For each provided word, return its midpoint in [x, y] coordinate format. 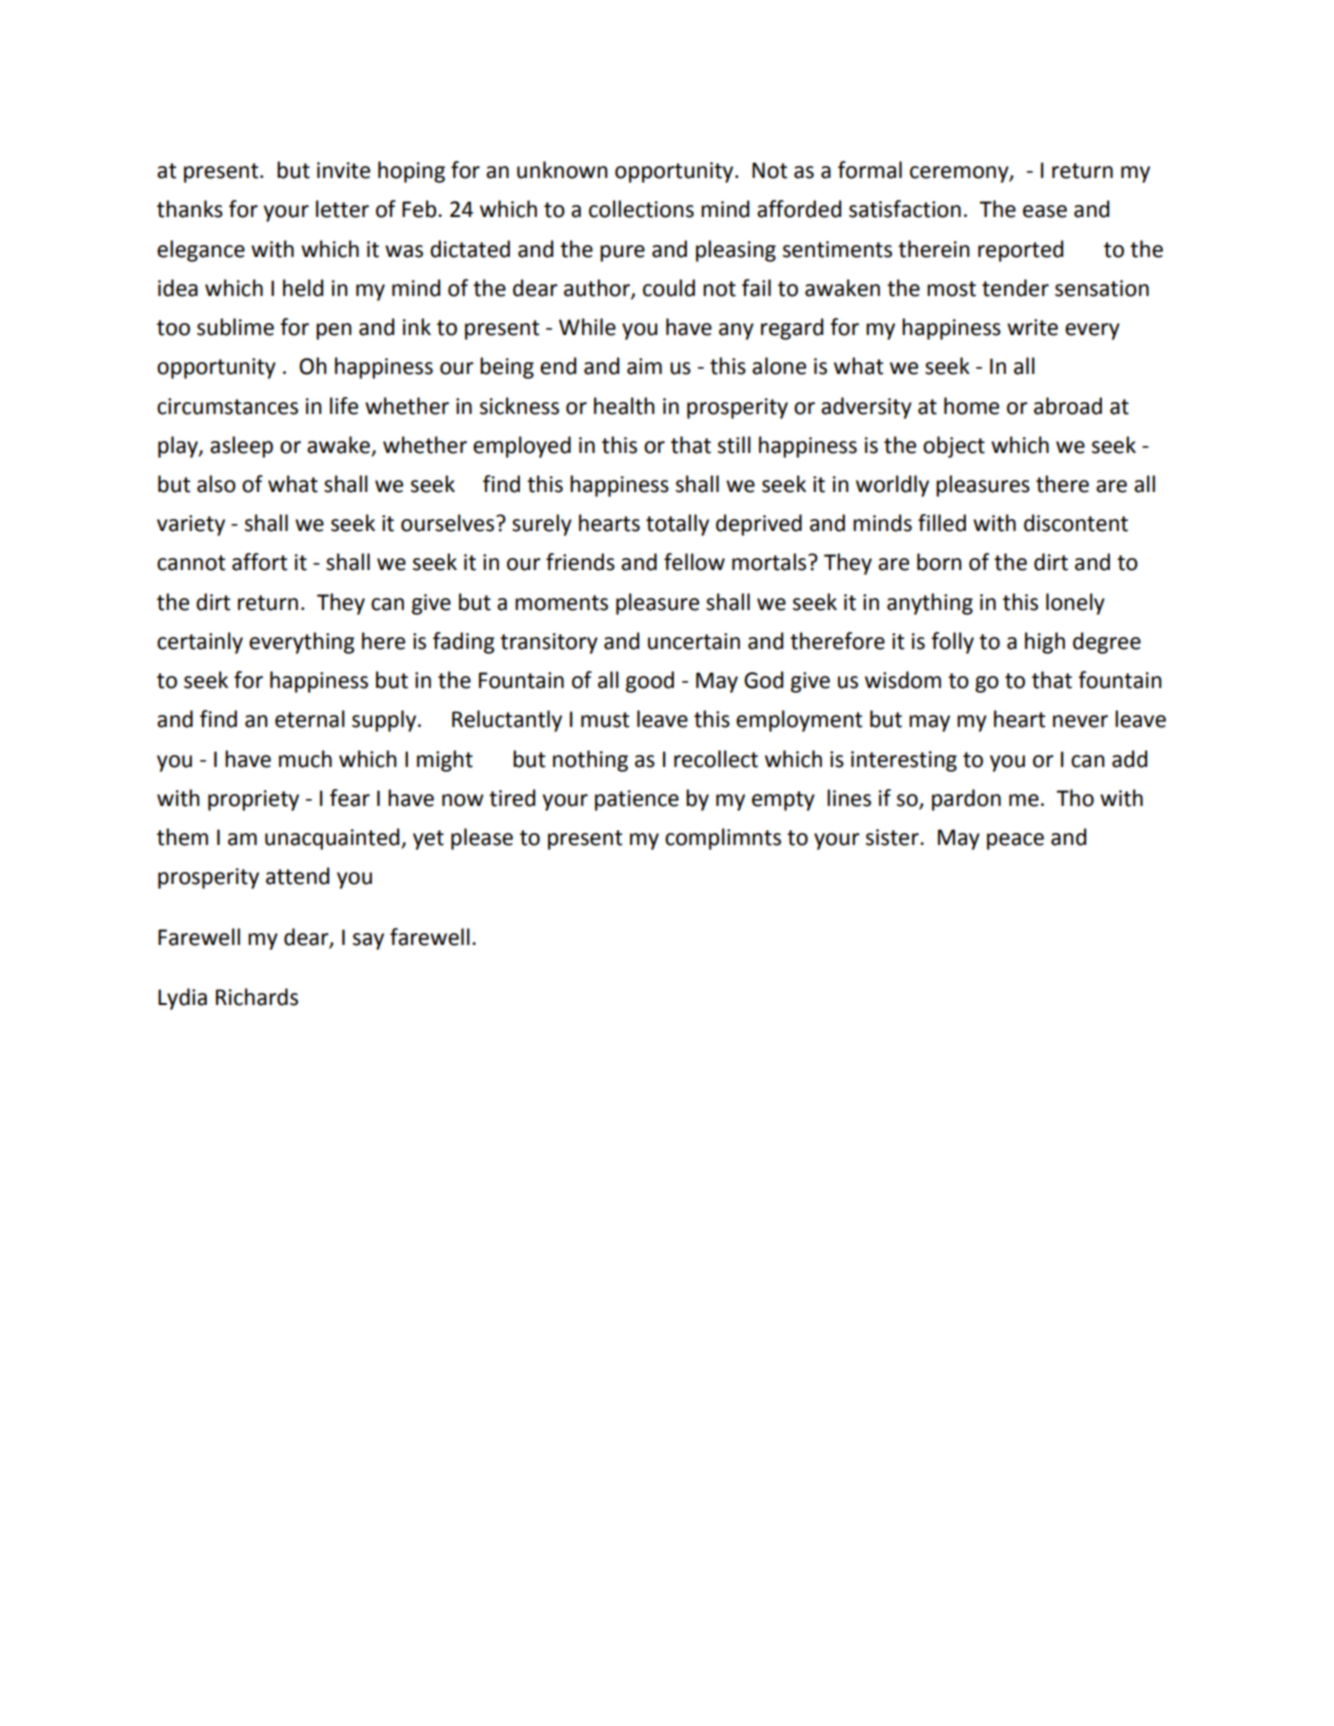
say [368, 941]
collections [641, 209]
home [971, 406]
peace [1015, 841]
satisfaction [905, 209]
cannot [191, 563]
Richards [257, 997]
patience [637, 800]
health [624, 406]
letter [342, 209]
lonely [1075, 604]
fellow [694, 562]
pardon [966, 800]
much [305, 759]
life [344, 406]
